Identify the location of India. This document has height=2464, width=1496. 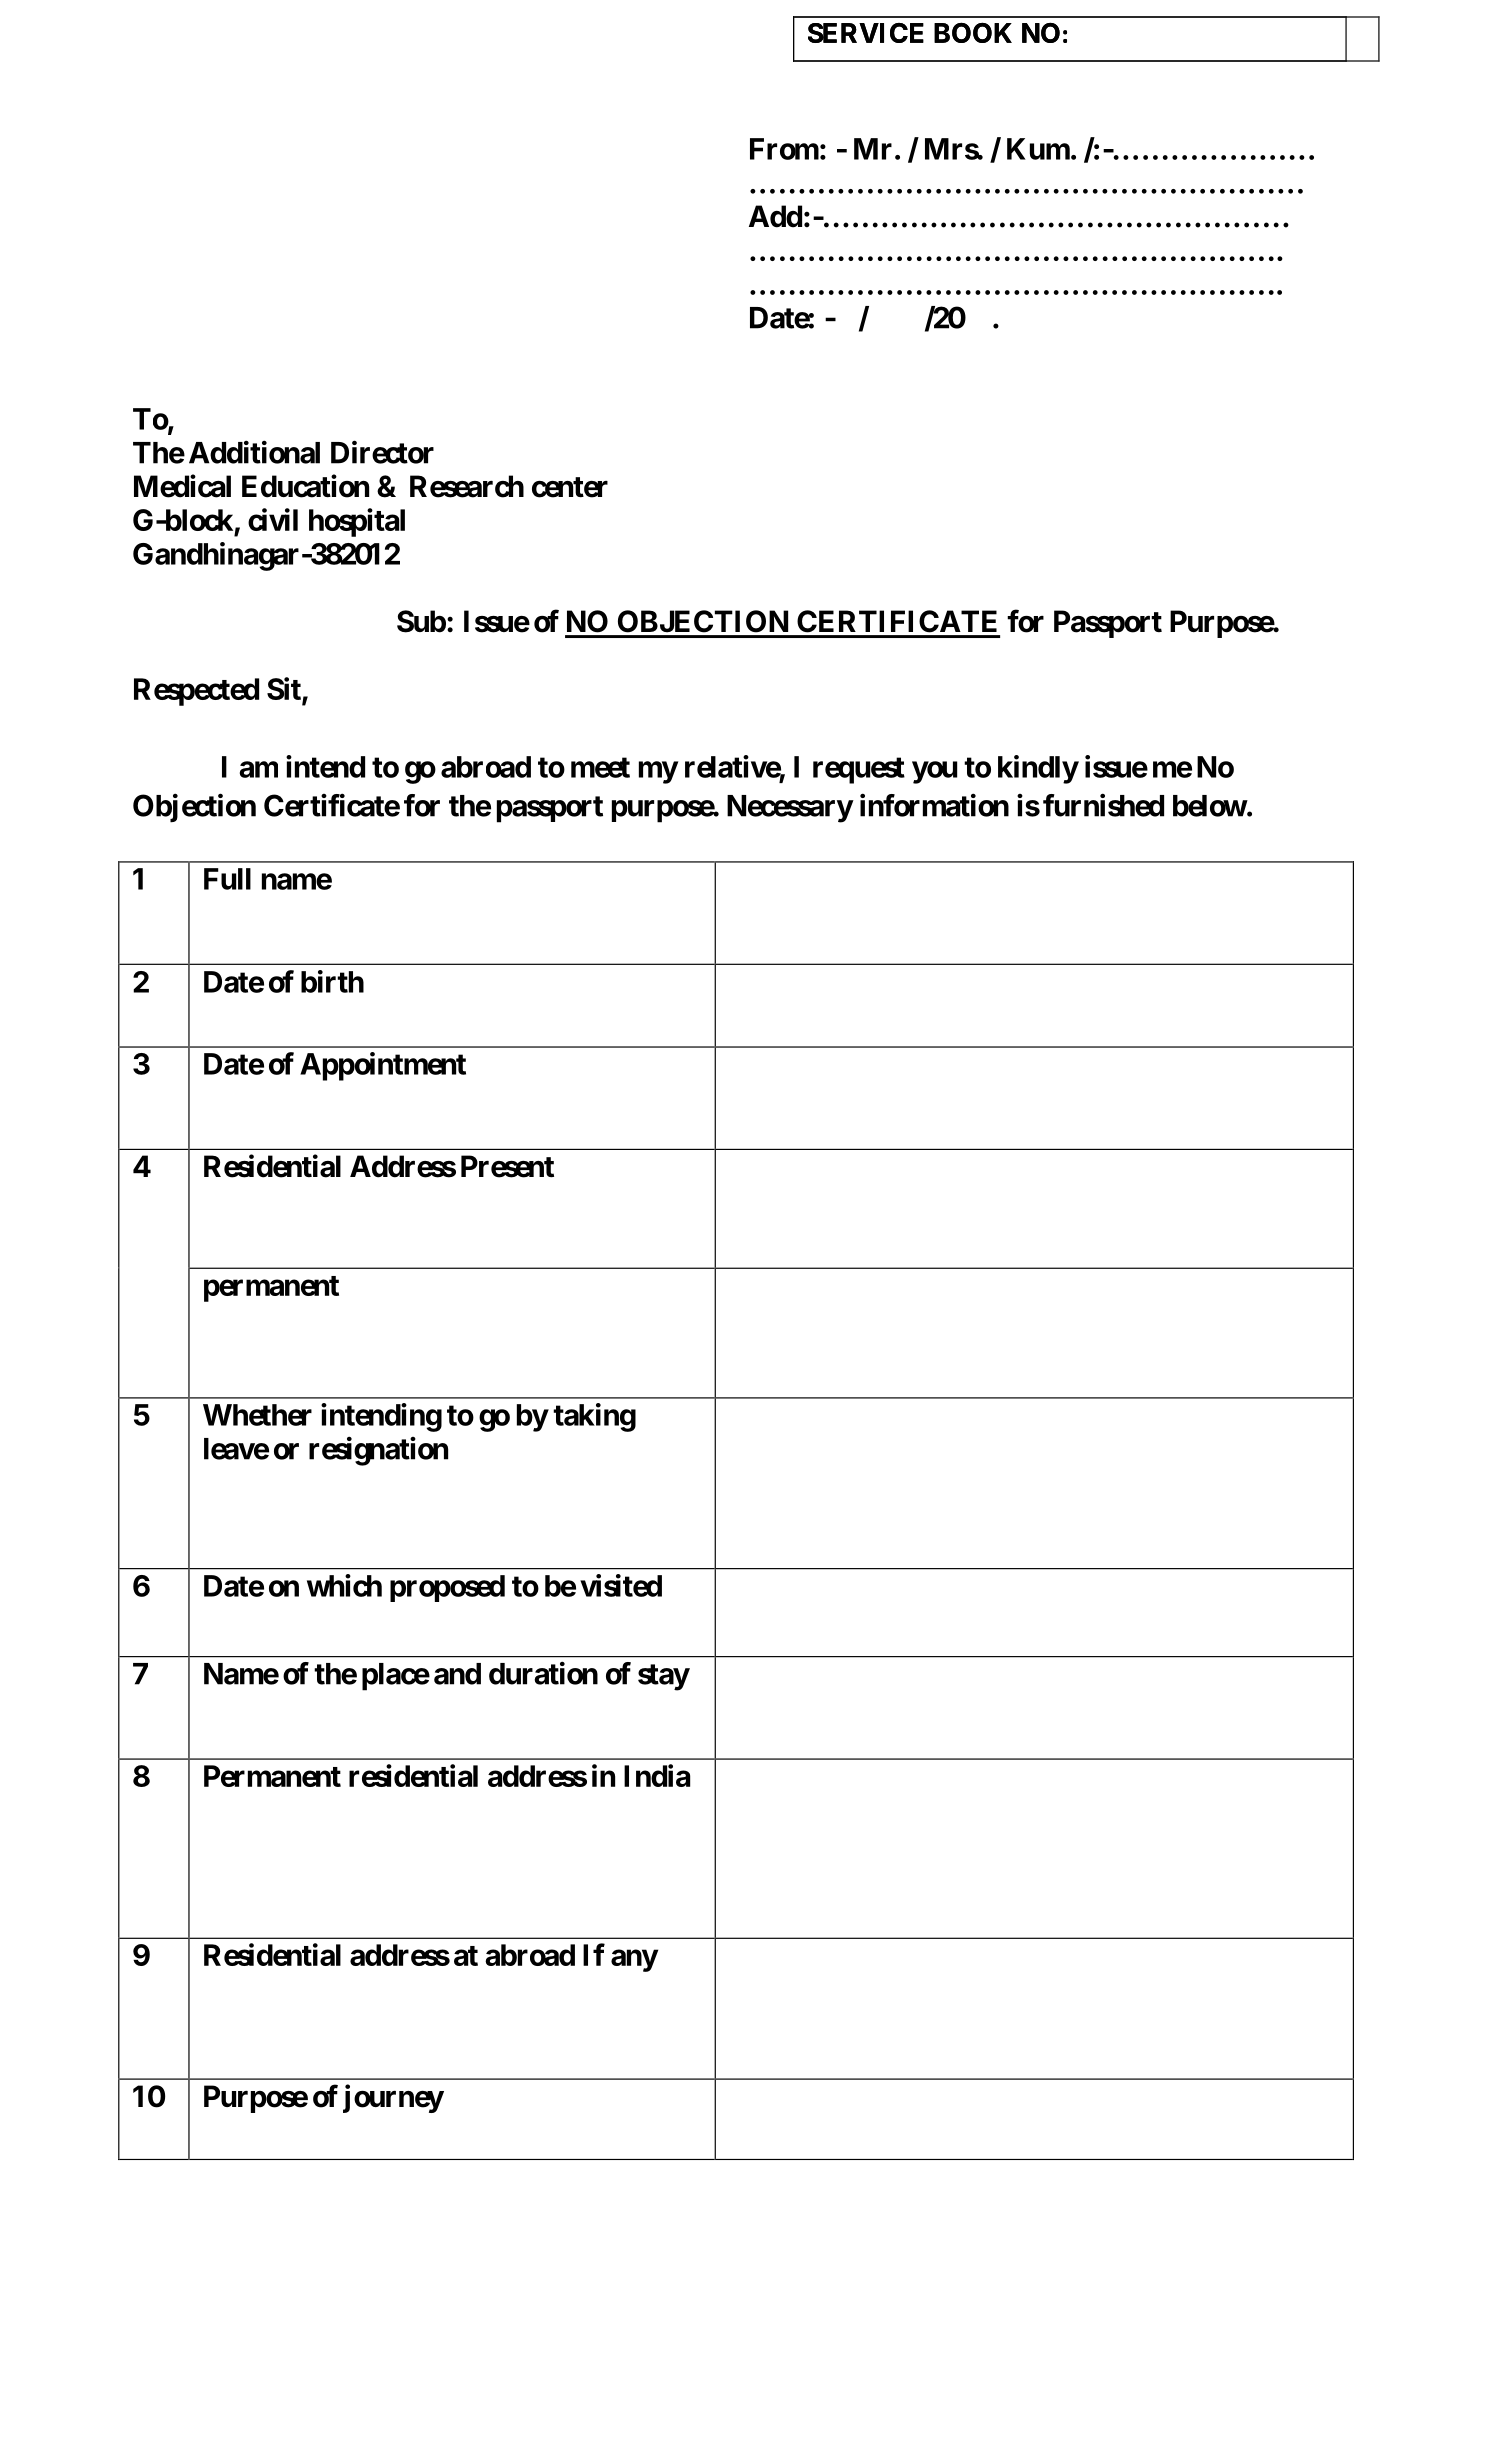
(657, 1775).
